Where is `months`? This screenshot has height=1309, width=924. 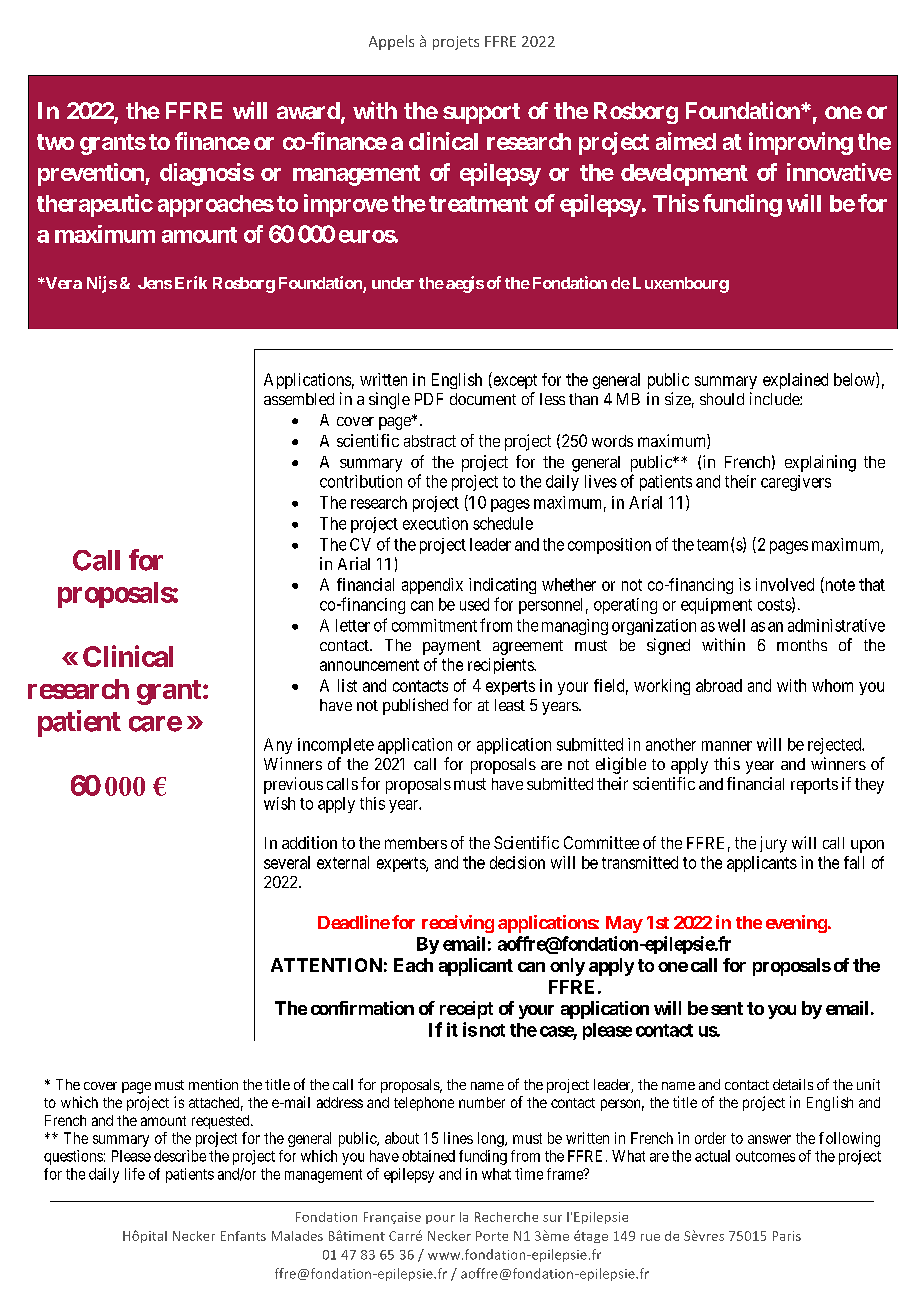
months is located at coordinates (802, 645).
